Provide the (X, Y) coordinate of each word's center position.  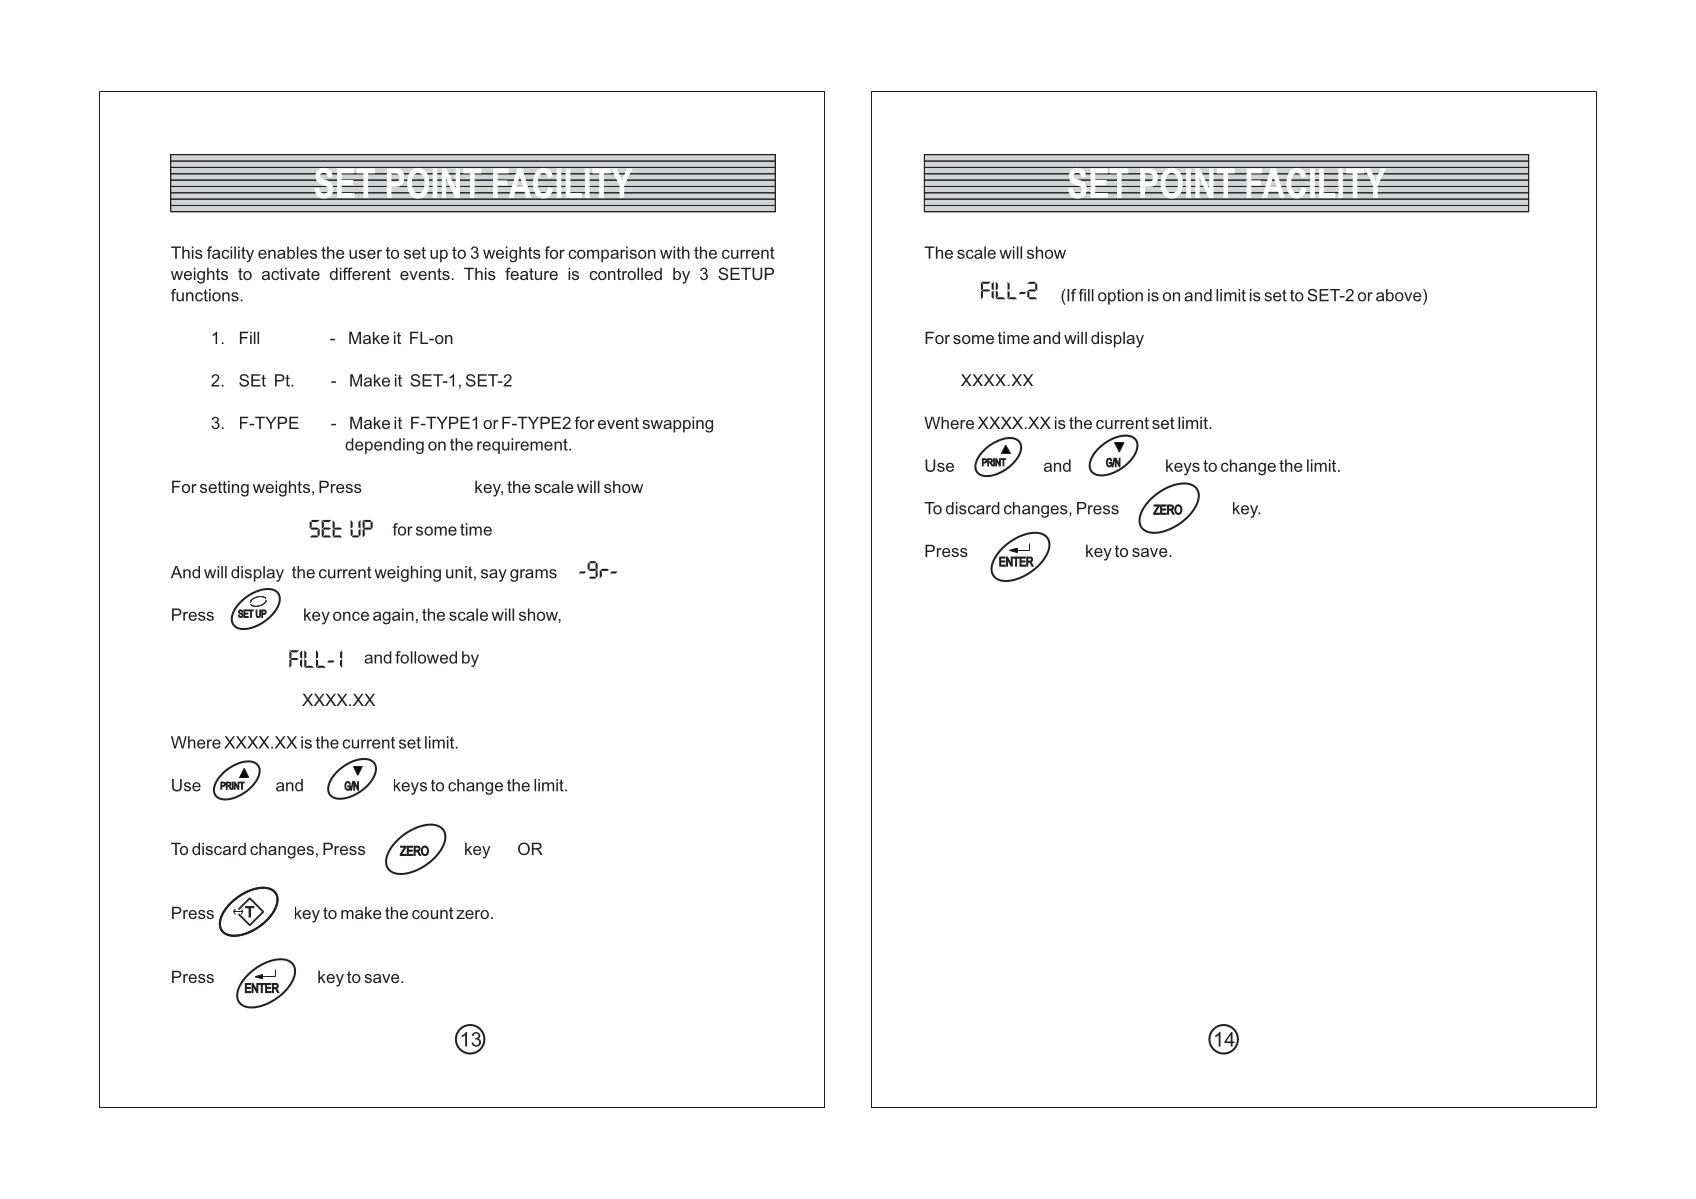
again (393, 616)
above (1400, 296)
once (351, 616)
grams (533, 575)
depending (384, 446)
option (1120, 297)
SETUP (746, 273)
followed (426, 657)
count (433, 913)
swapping (677, 424)
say (494, 575)
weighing (407, 574)
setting (224, 488)
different (360, 273)
